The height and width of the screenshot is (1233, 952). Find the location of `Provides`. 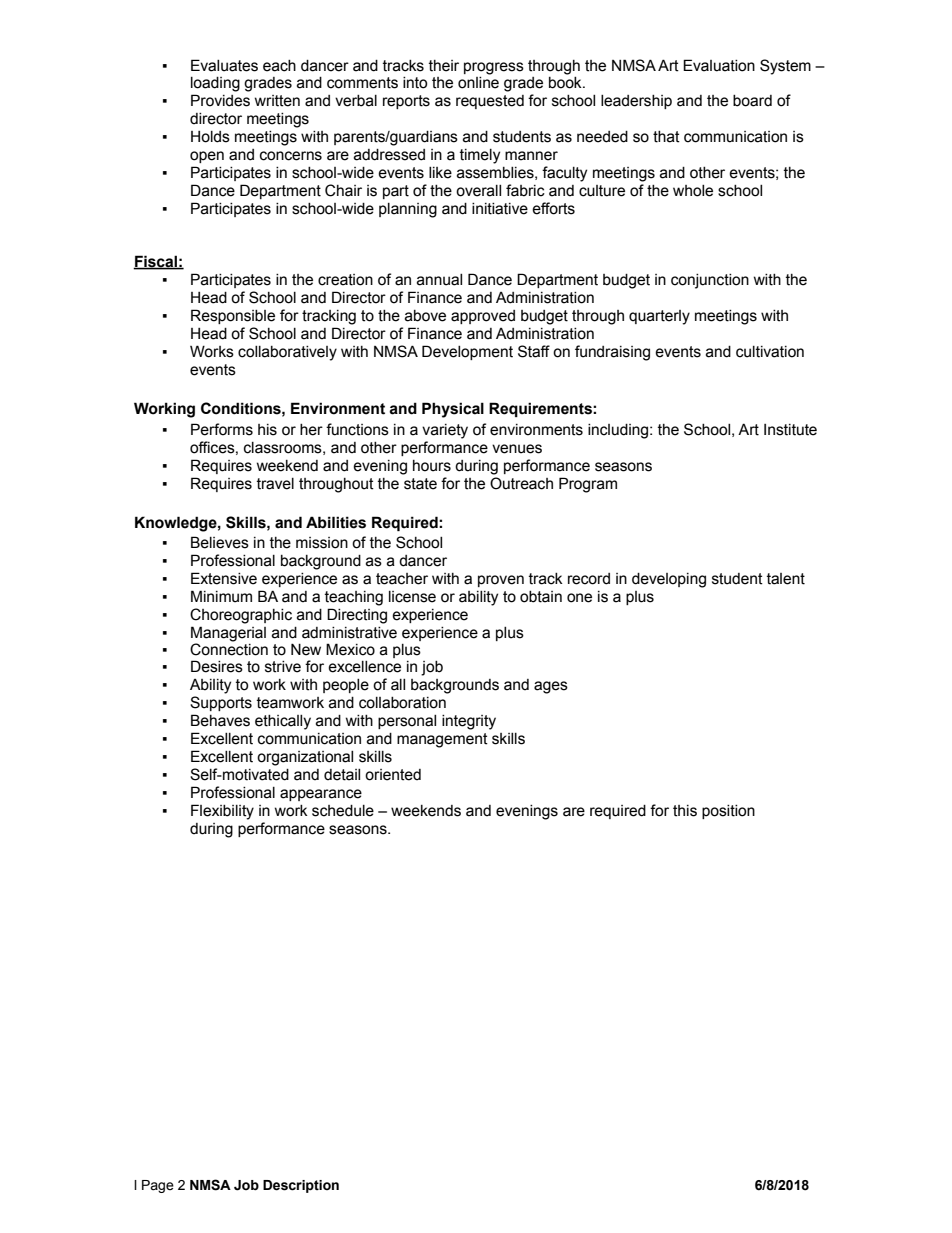

Provides is located at coordinates (220, 100).
